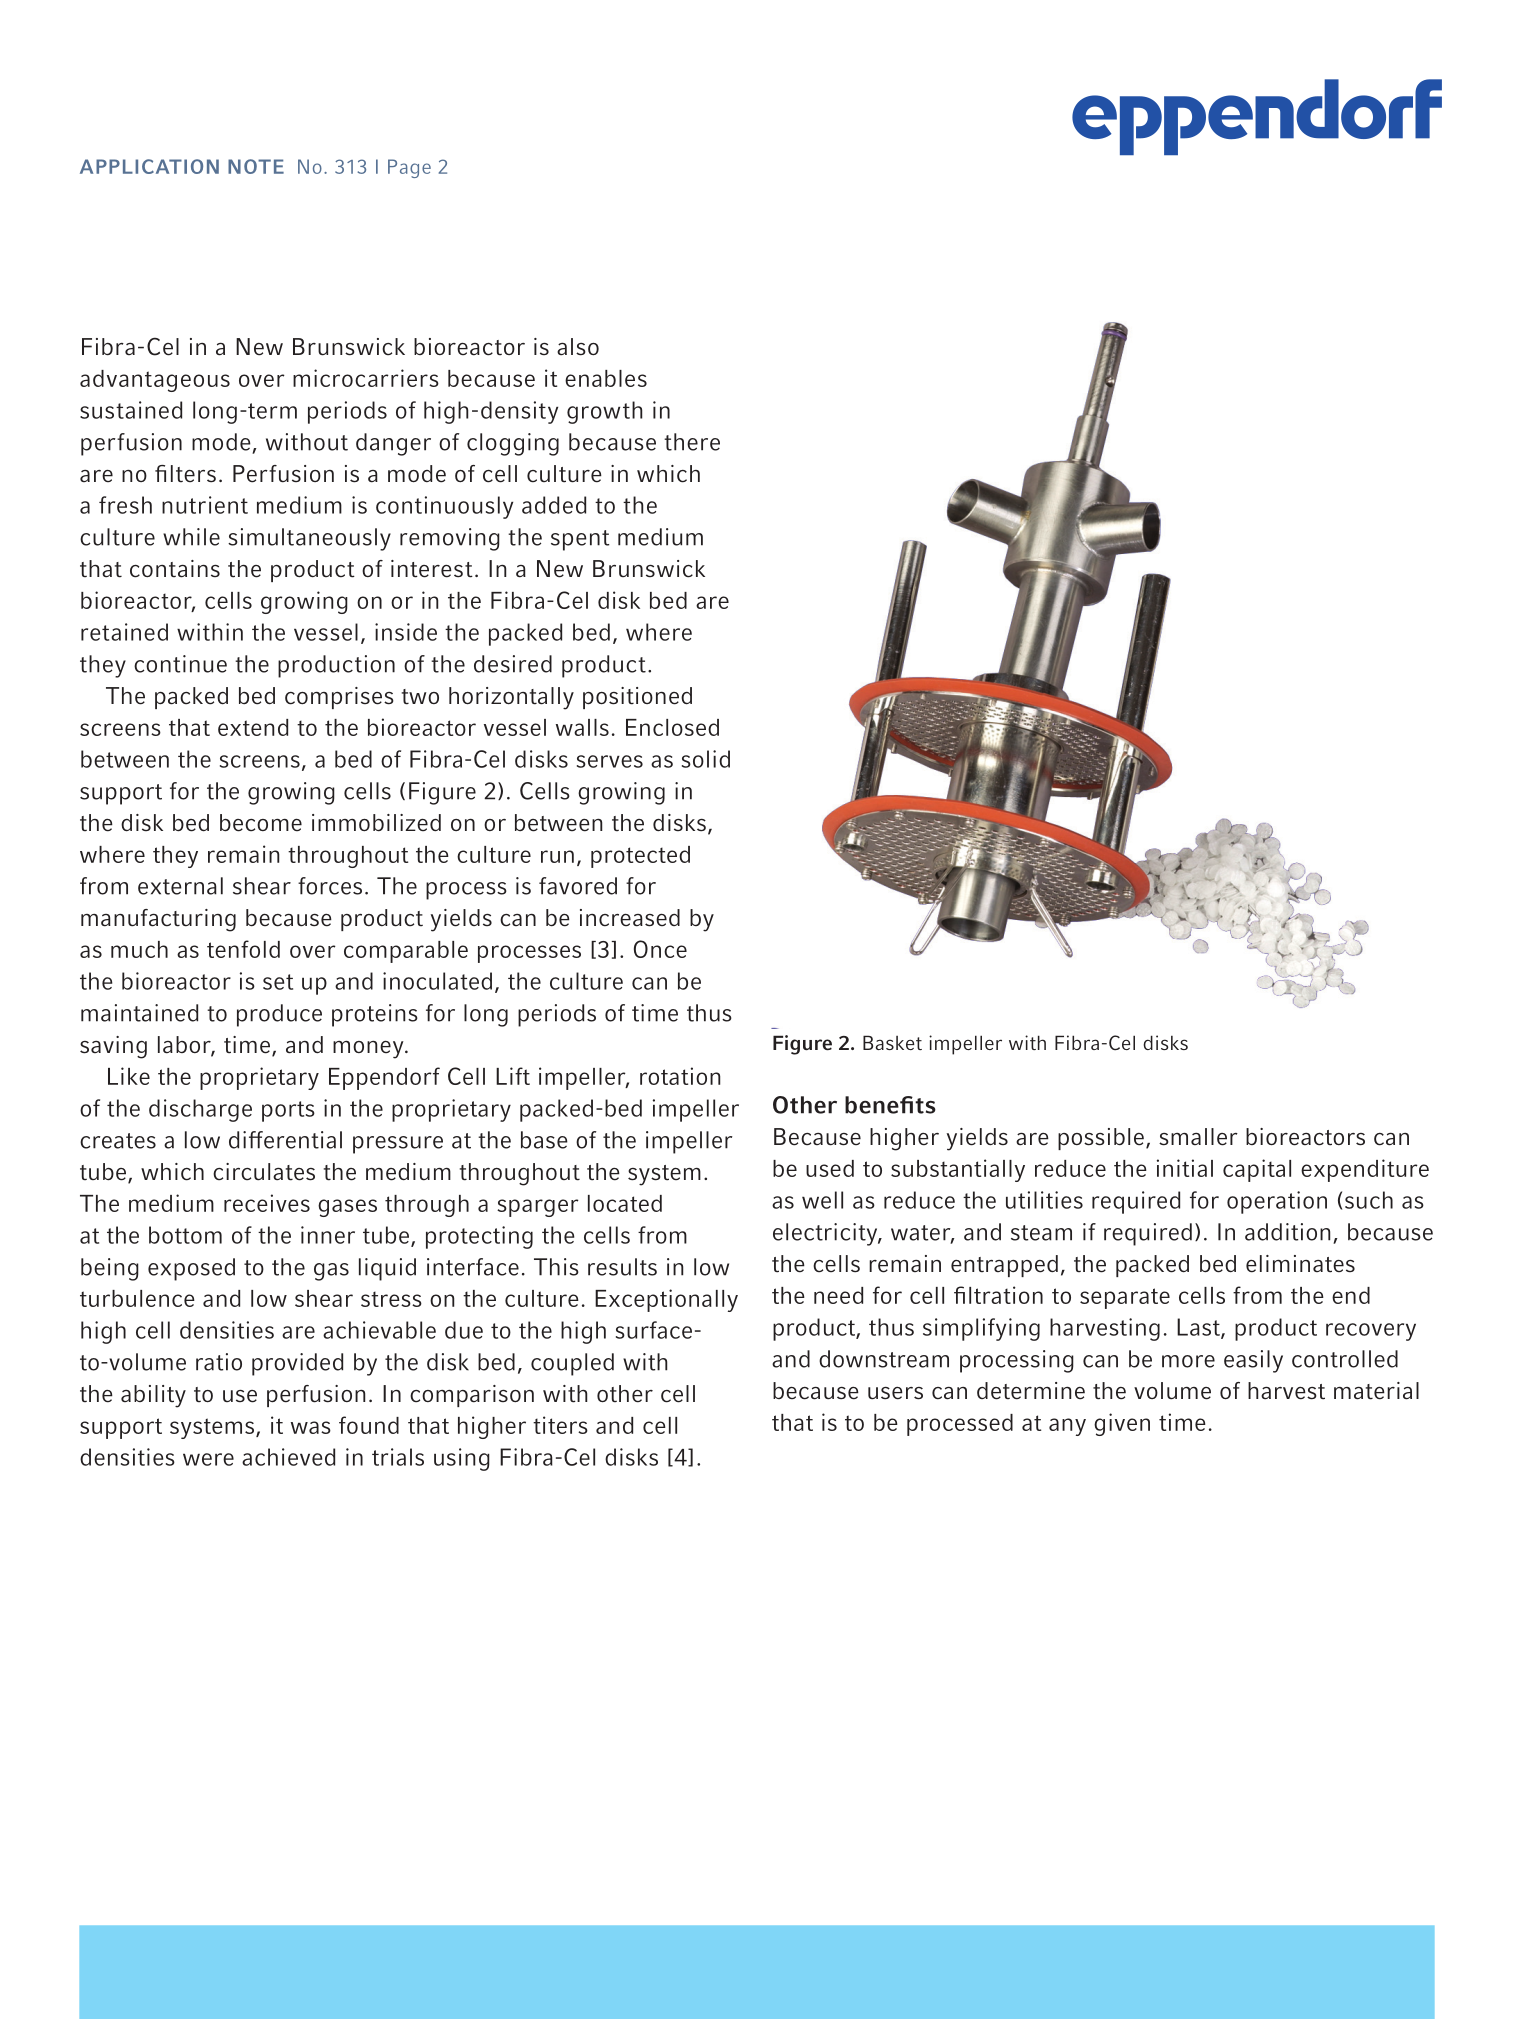  I want to click on solid, so click(706, 759).
